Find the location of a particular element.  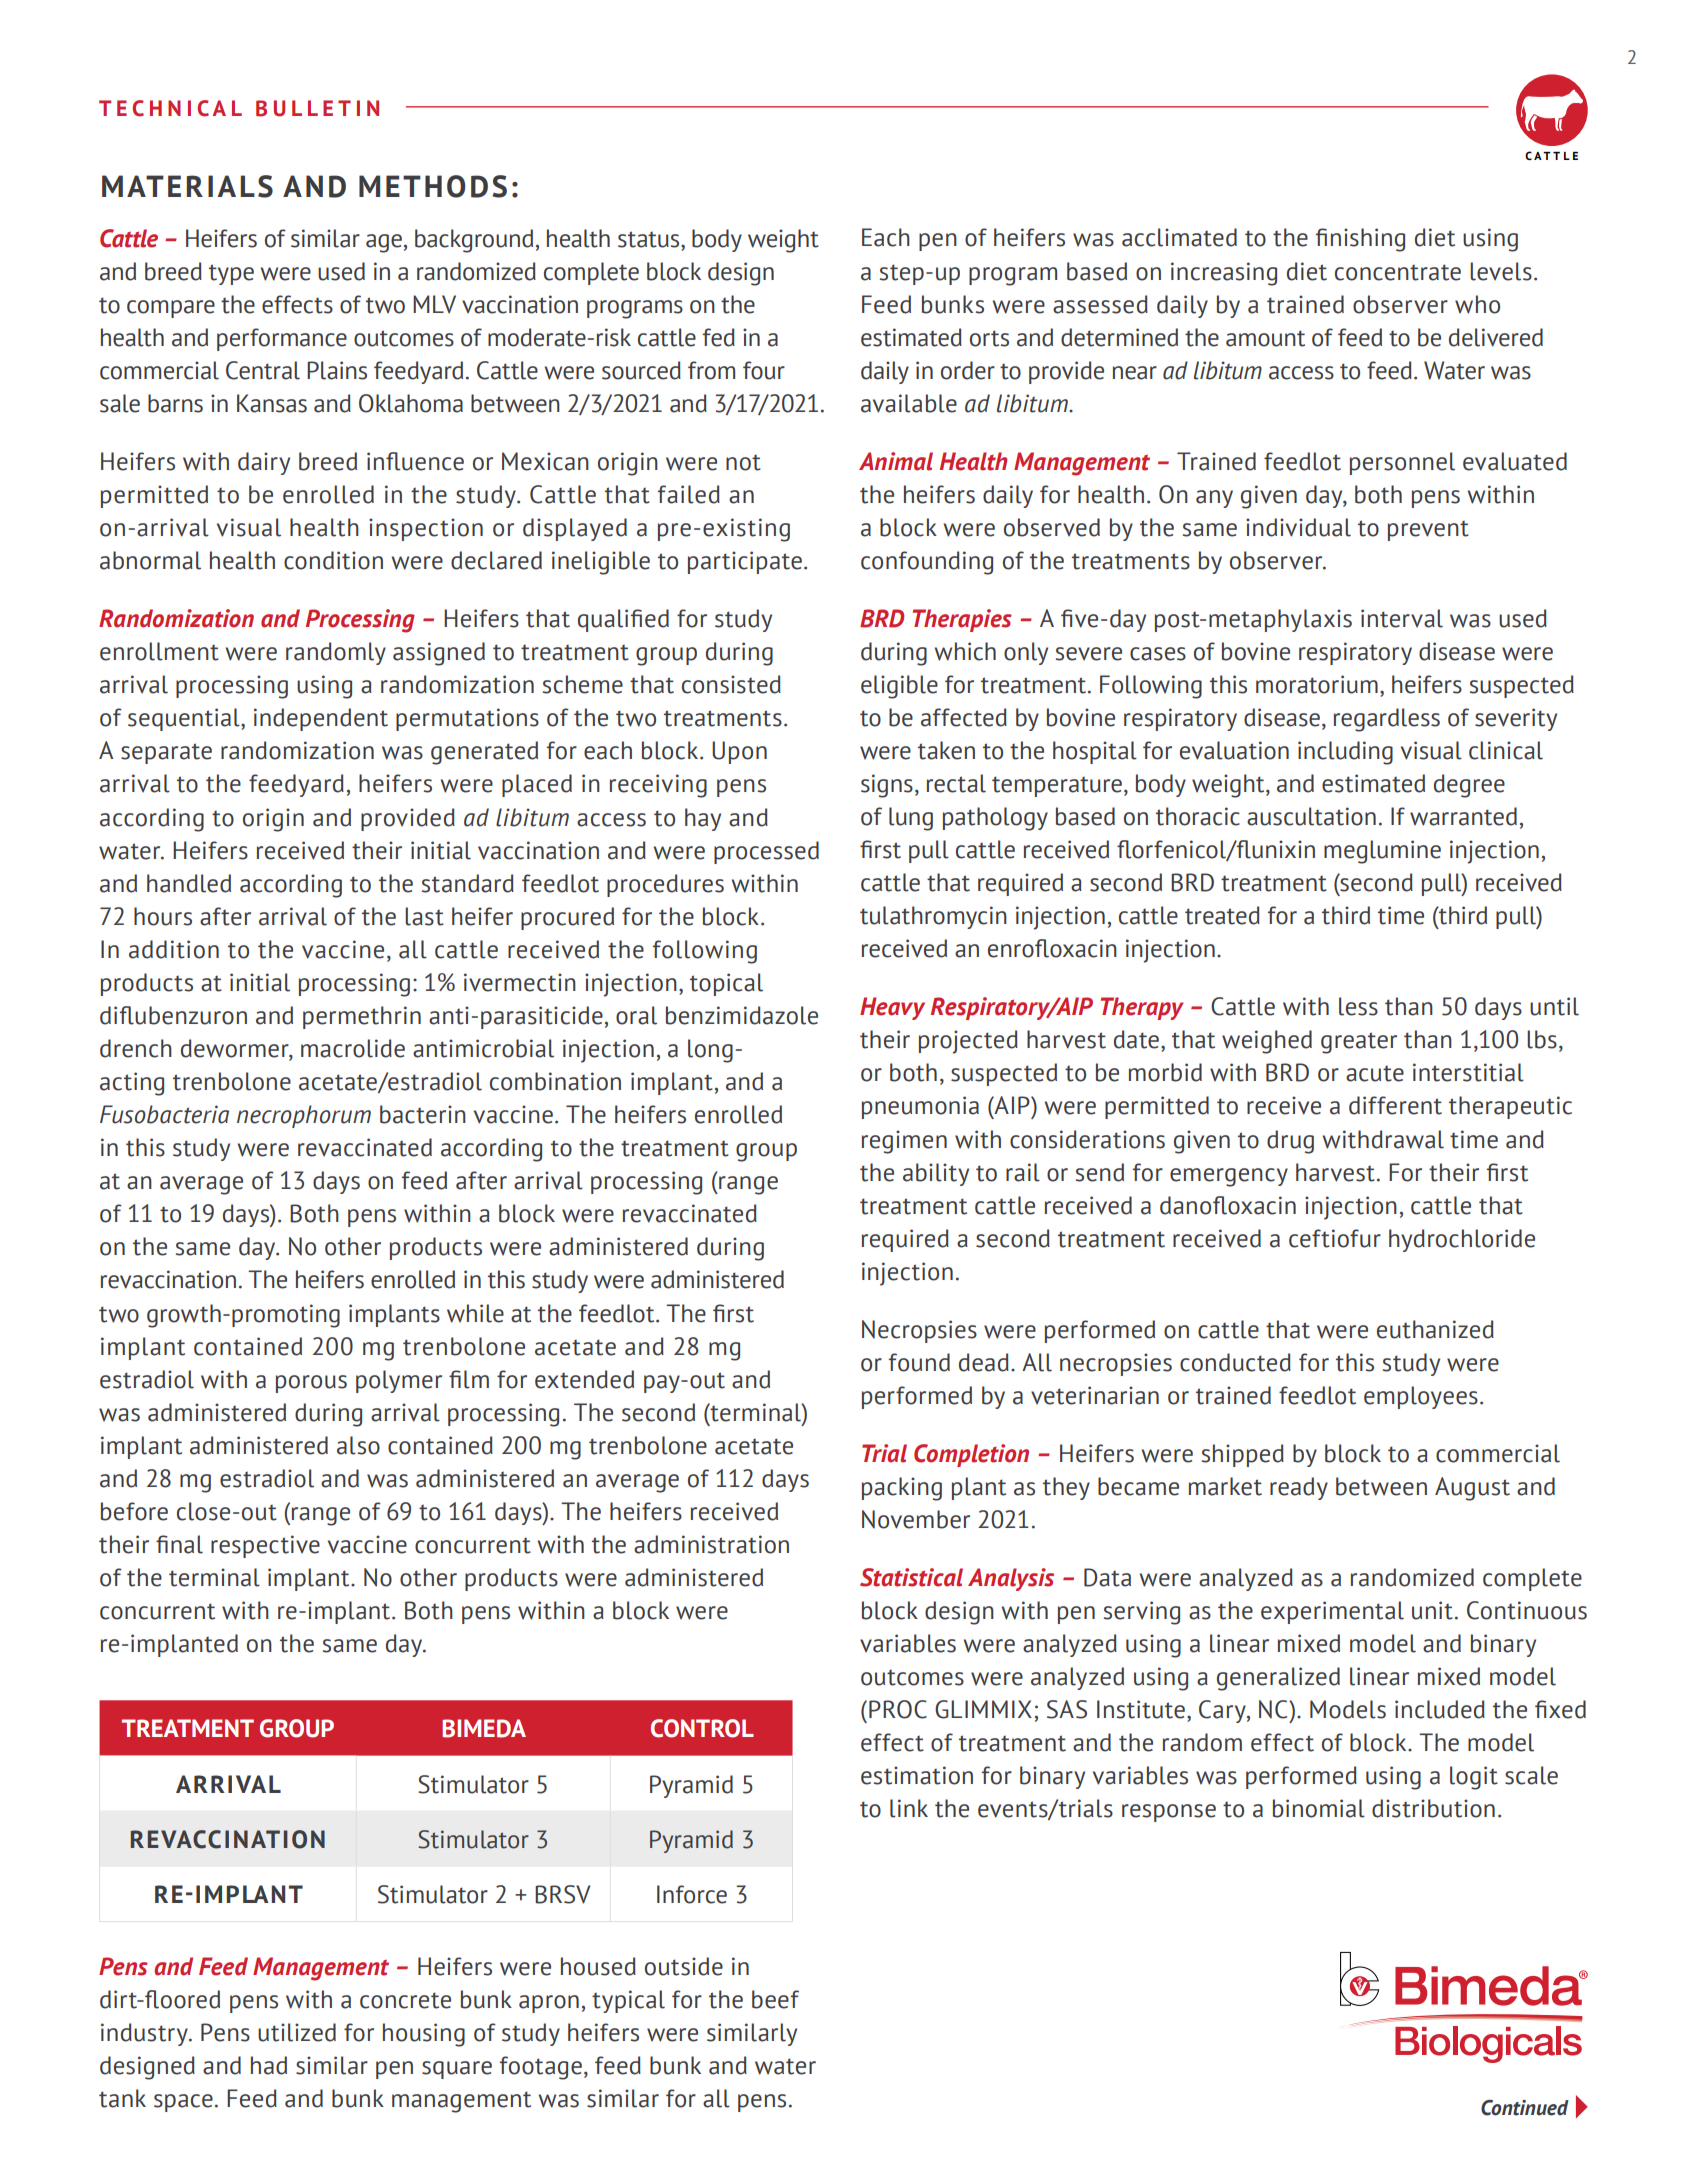

respective is located at coordinates (265, 1546).
